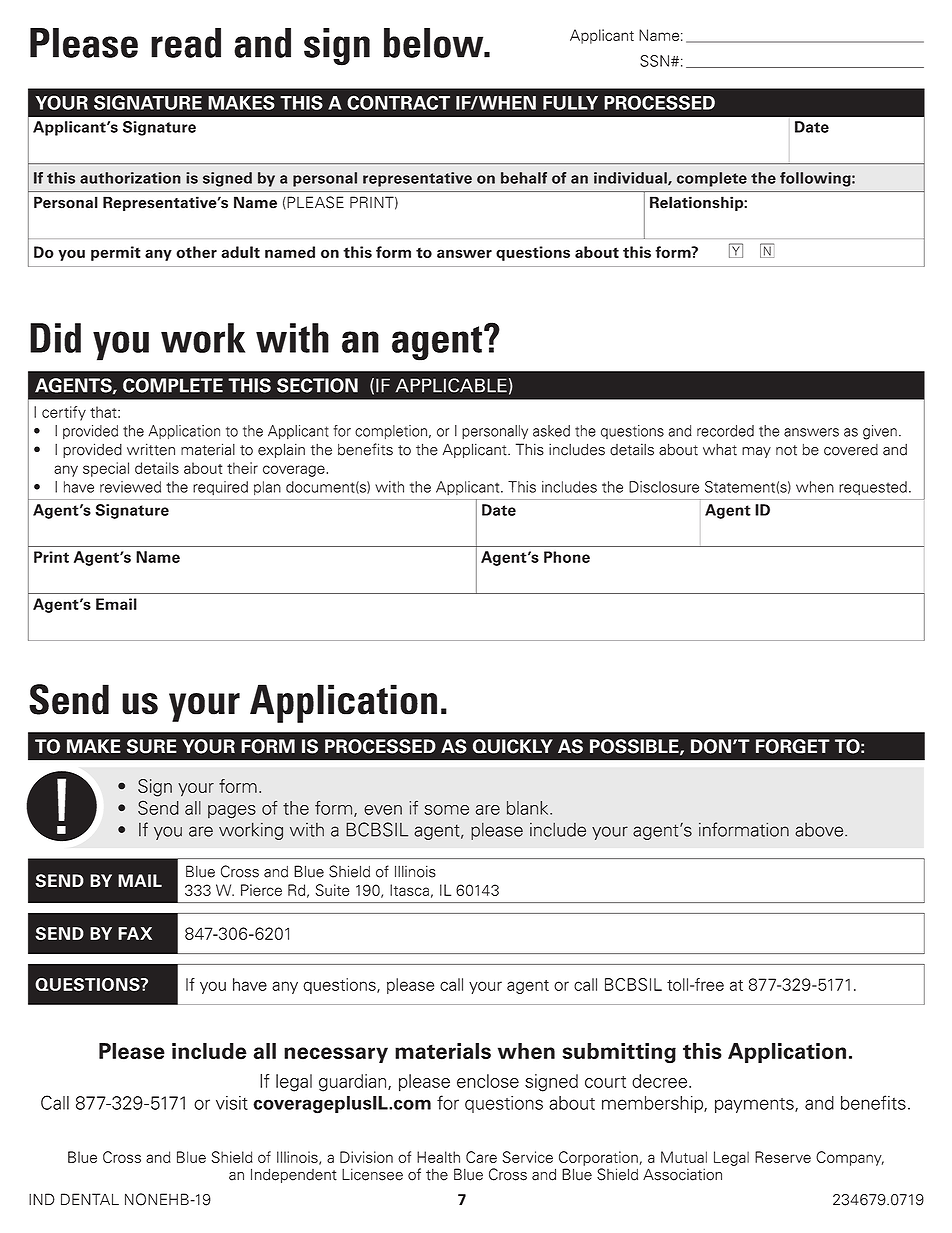 This image has width=952, height=1233. I want to click on above, so click(820, 830).
